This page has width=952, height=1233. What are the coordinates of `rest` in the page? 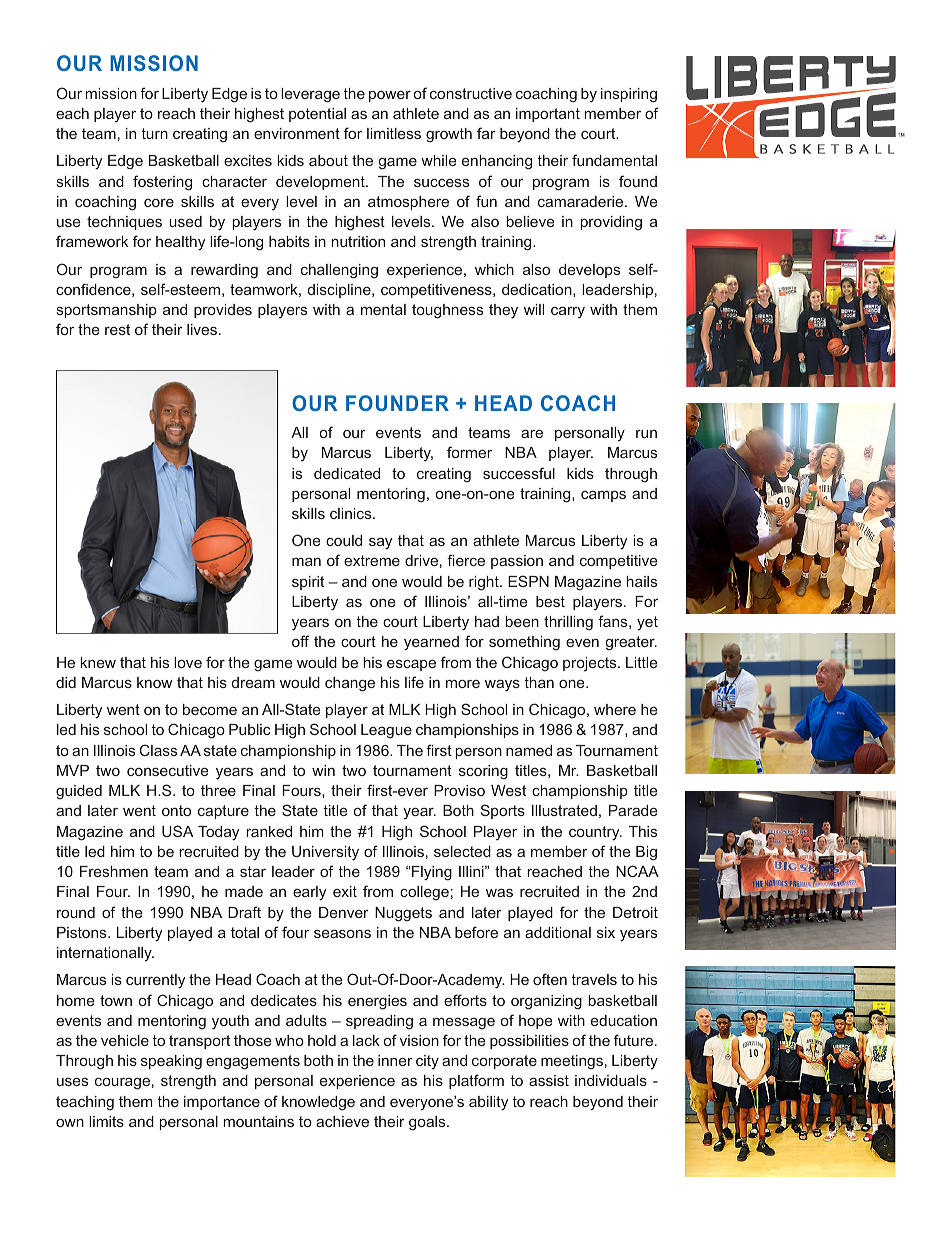 It's located at (117, 329).
